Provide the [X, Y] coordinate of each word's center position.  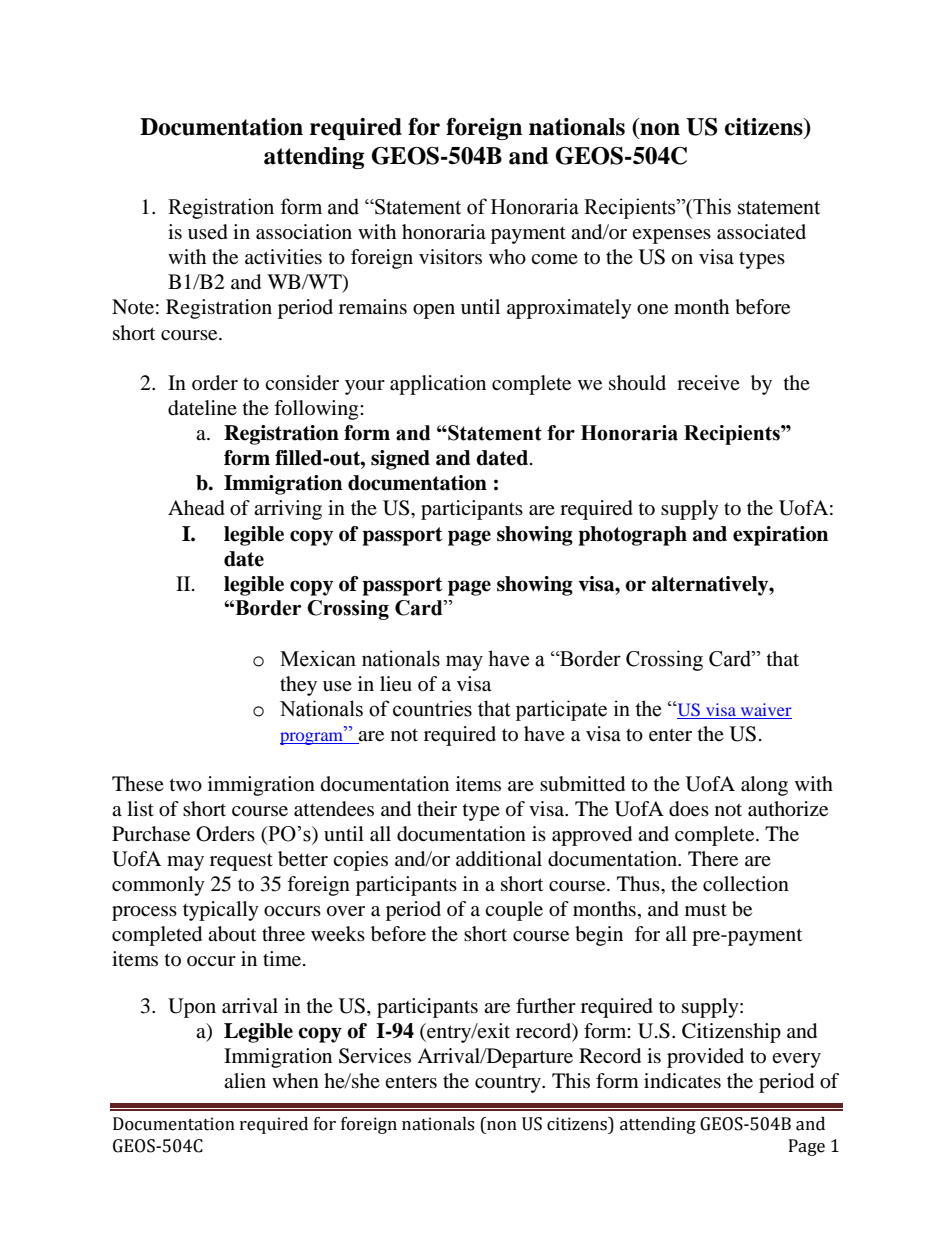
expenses [671, 236]
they [298, 686]
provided [705, 1058]
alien [245, 1081]
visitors [450, 257]
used [208, 232]
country [509, 1084]
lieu [396, 684]
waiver [766, 709]
